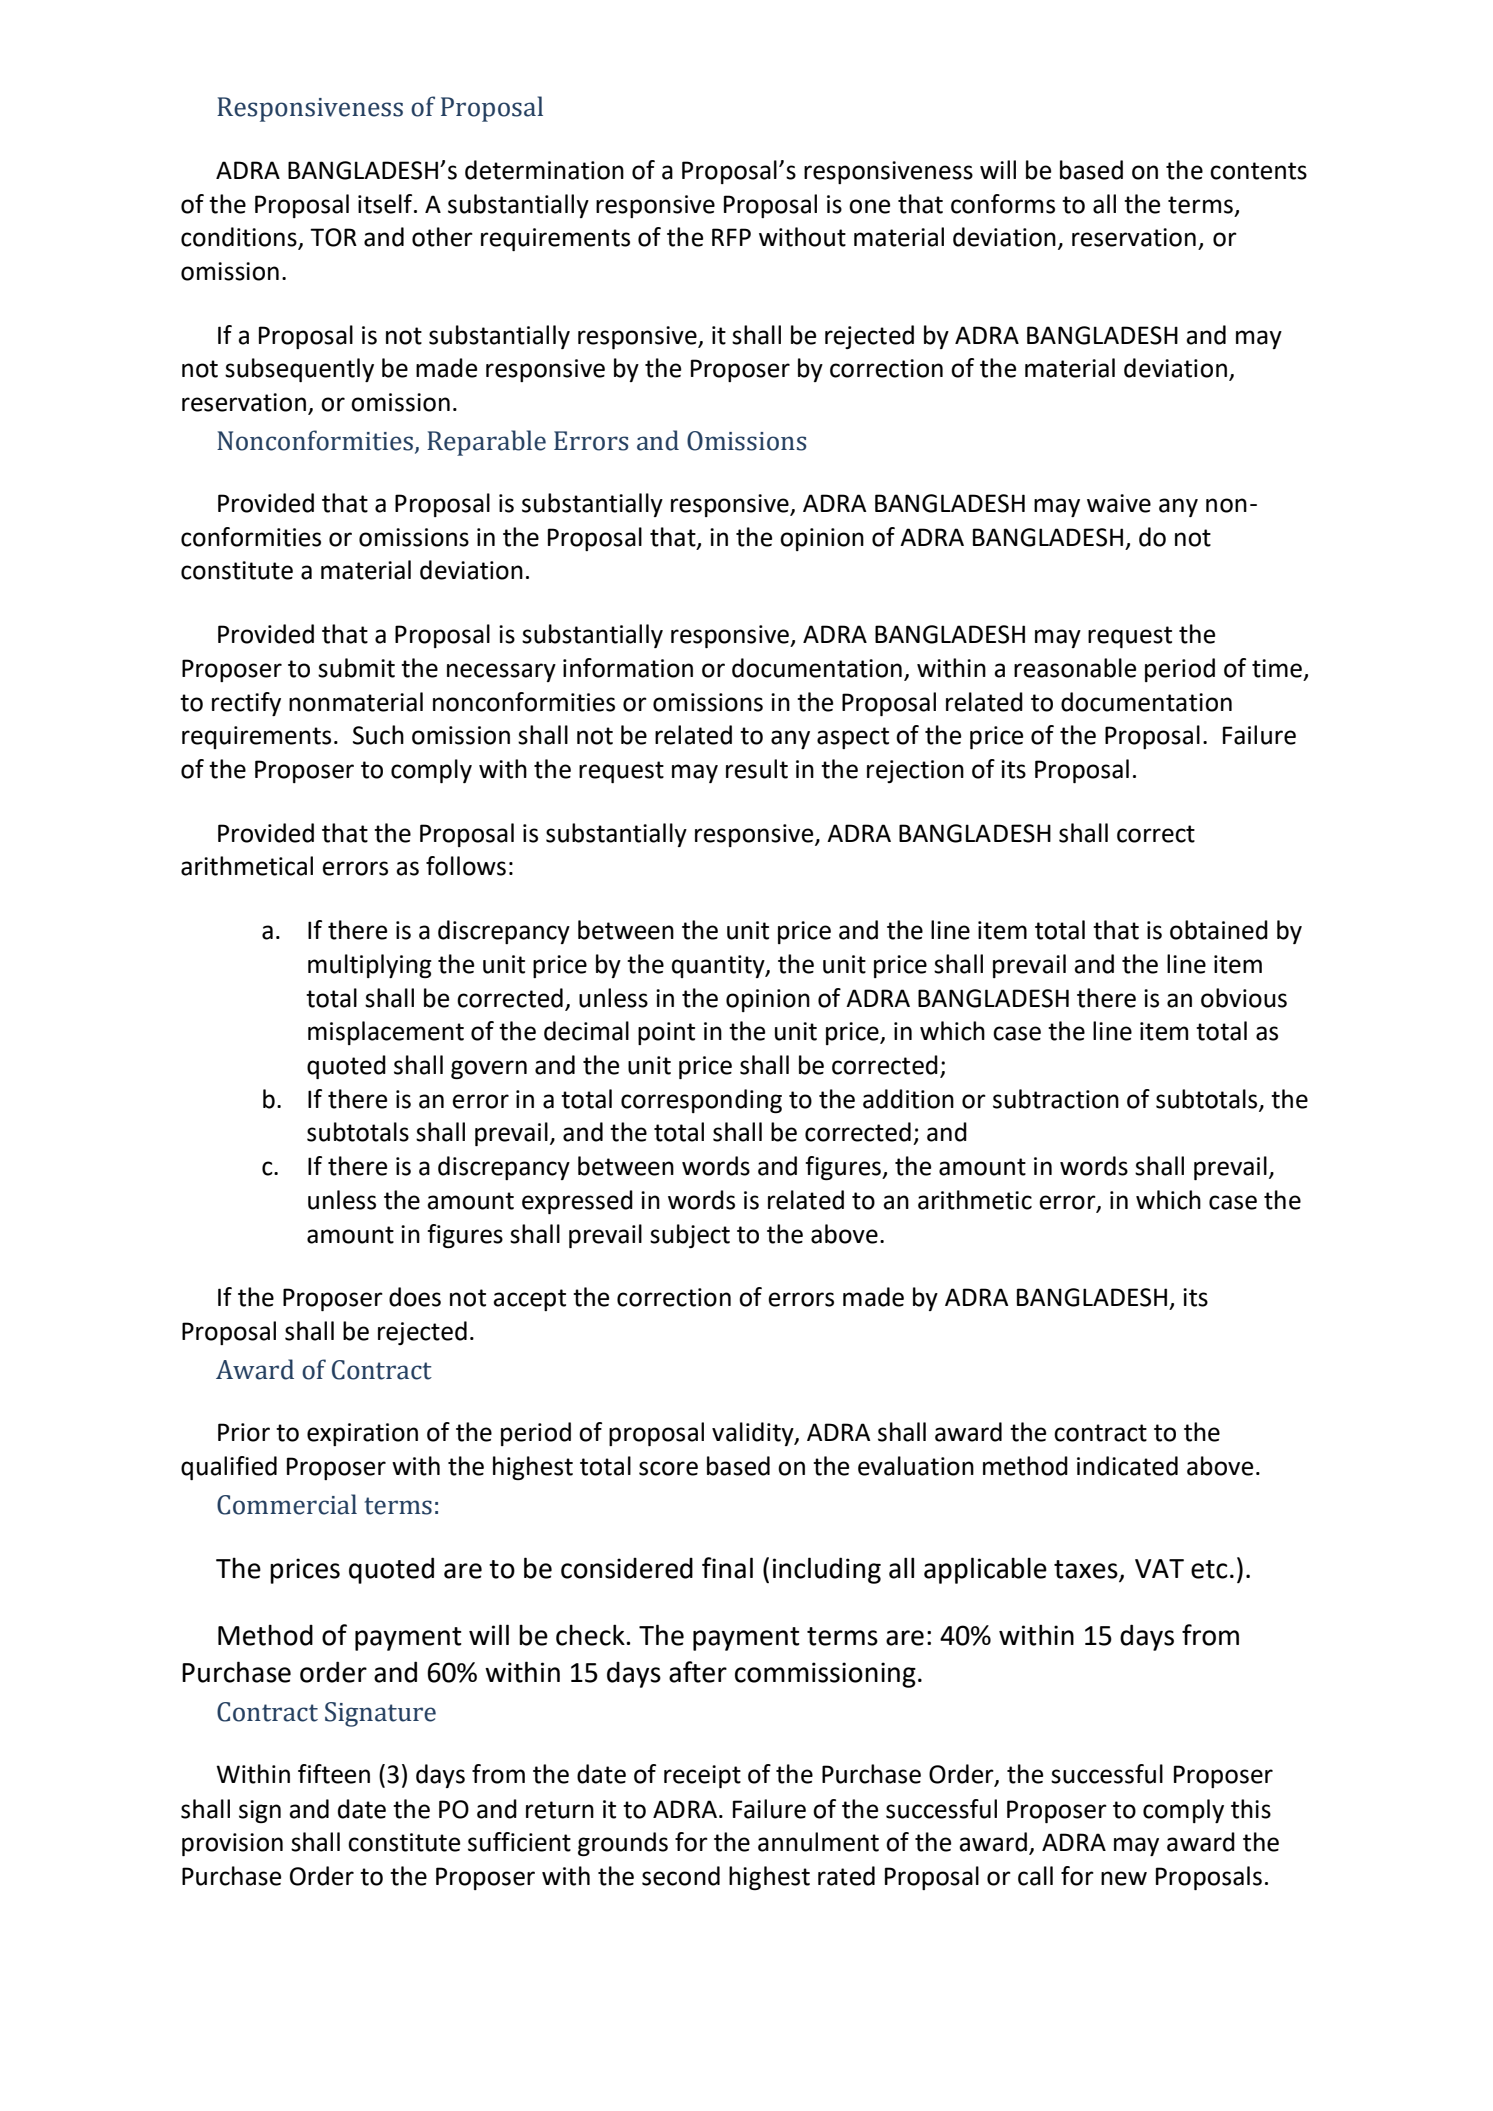  I want to click on fifteen, so click(334, 1774).
